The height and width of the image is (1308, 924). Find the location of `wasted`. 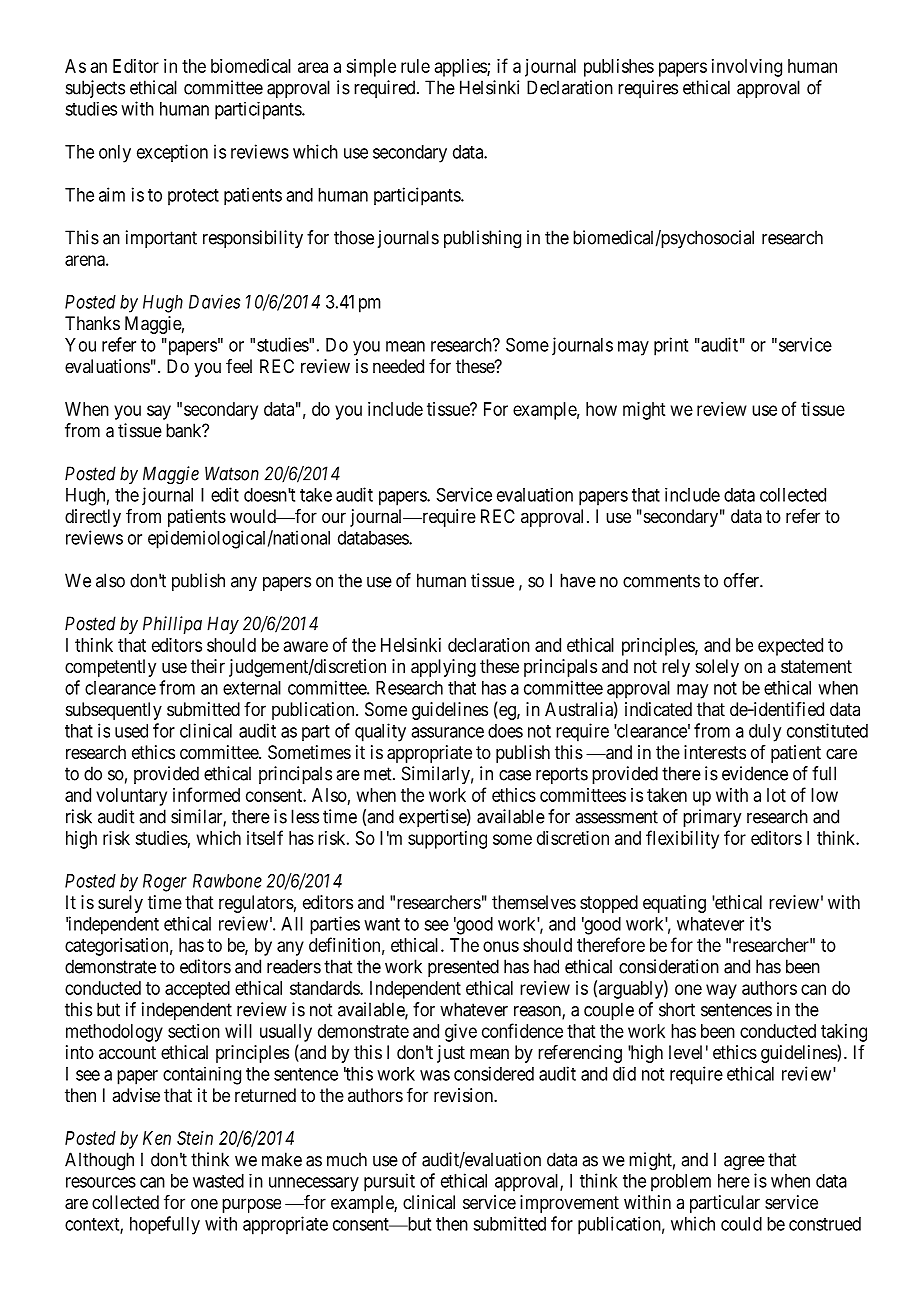

wasted is located at coordinates (218, 1181).
